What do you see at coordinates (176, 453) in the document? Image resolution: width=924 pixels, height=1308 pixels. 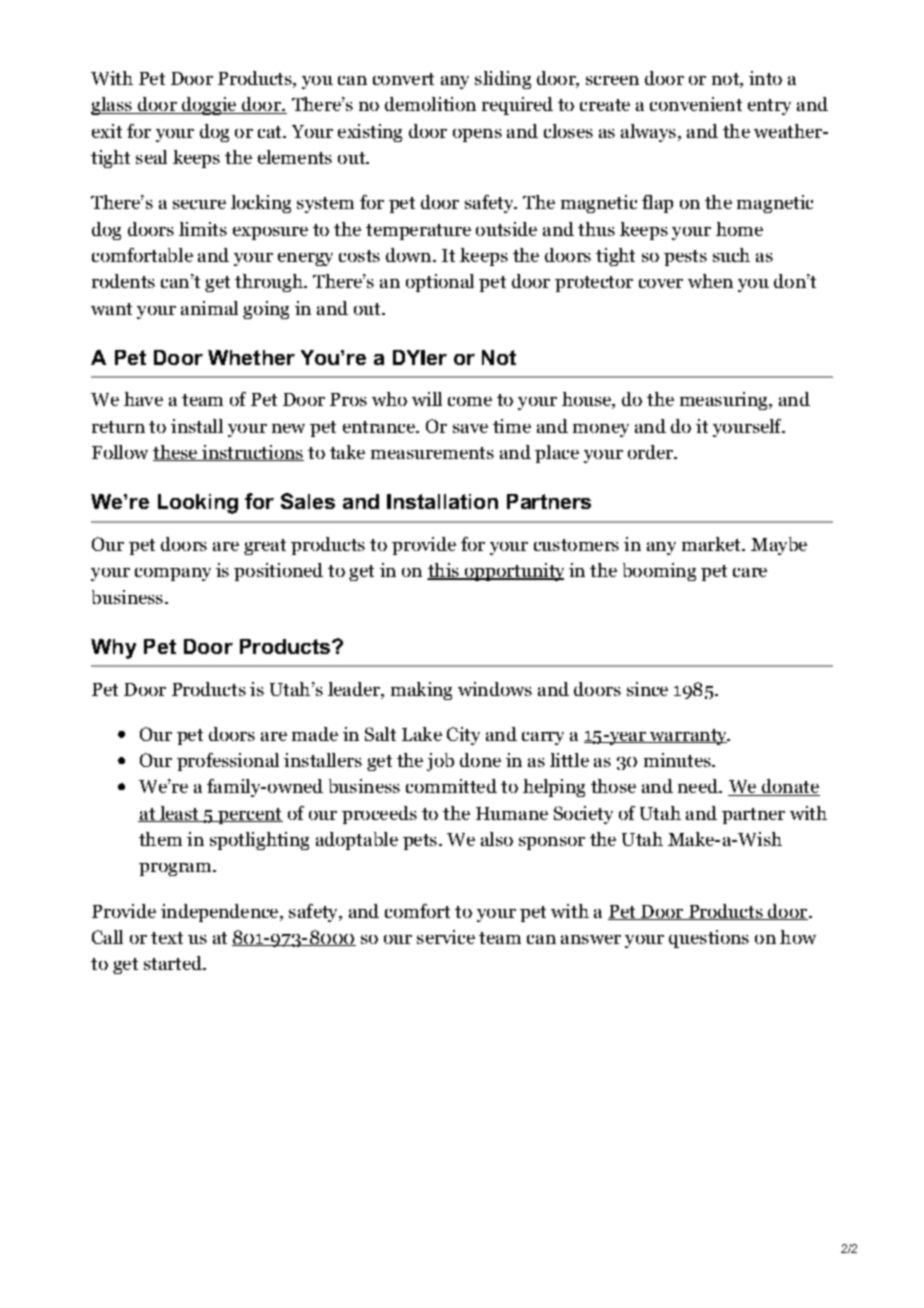 I see `these` at bounding box center [176, 453].
